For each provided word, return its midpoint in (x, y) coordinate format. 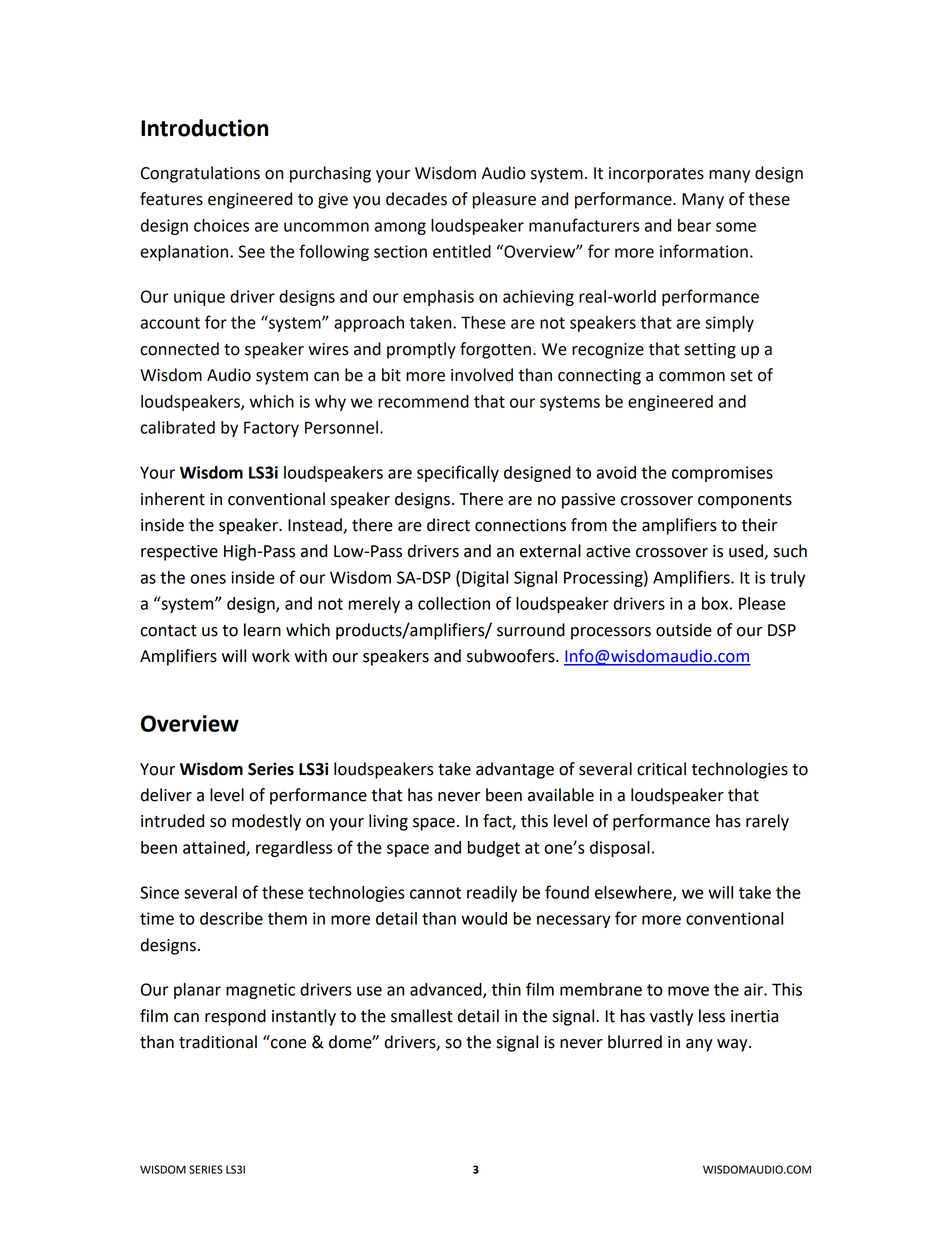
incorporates (656, 175)
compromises (722, 474)
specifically (458, 473)
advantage (515, 770)
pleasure (504, 200)
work (271, 656)
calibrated (177, 427)
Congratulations (200, 174)
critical (661, 769)
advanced (447, 990)
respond (235, 1017)
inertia (754, 1016)
